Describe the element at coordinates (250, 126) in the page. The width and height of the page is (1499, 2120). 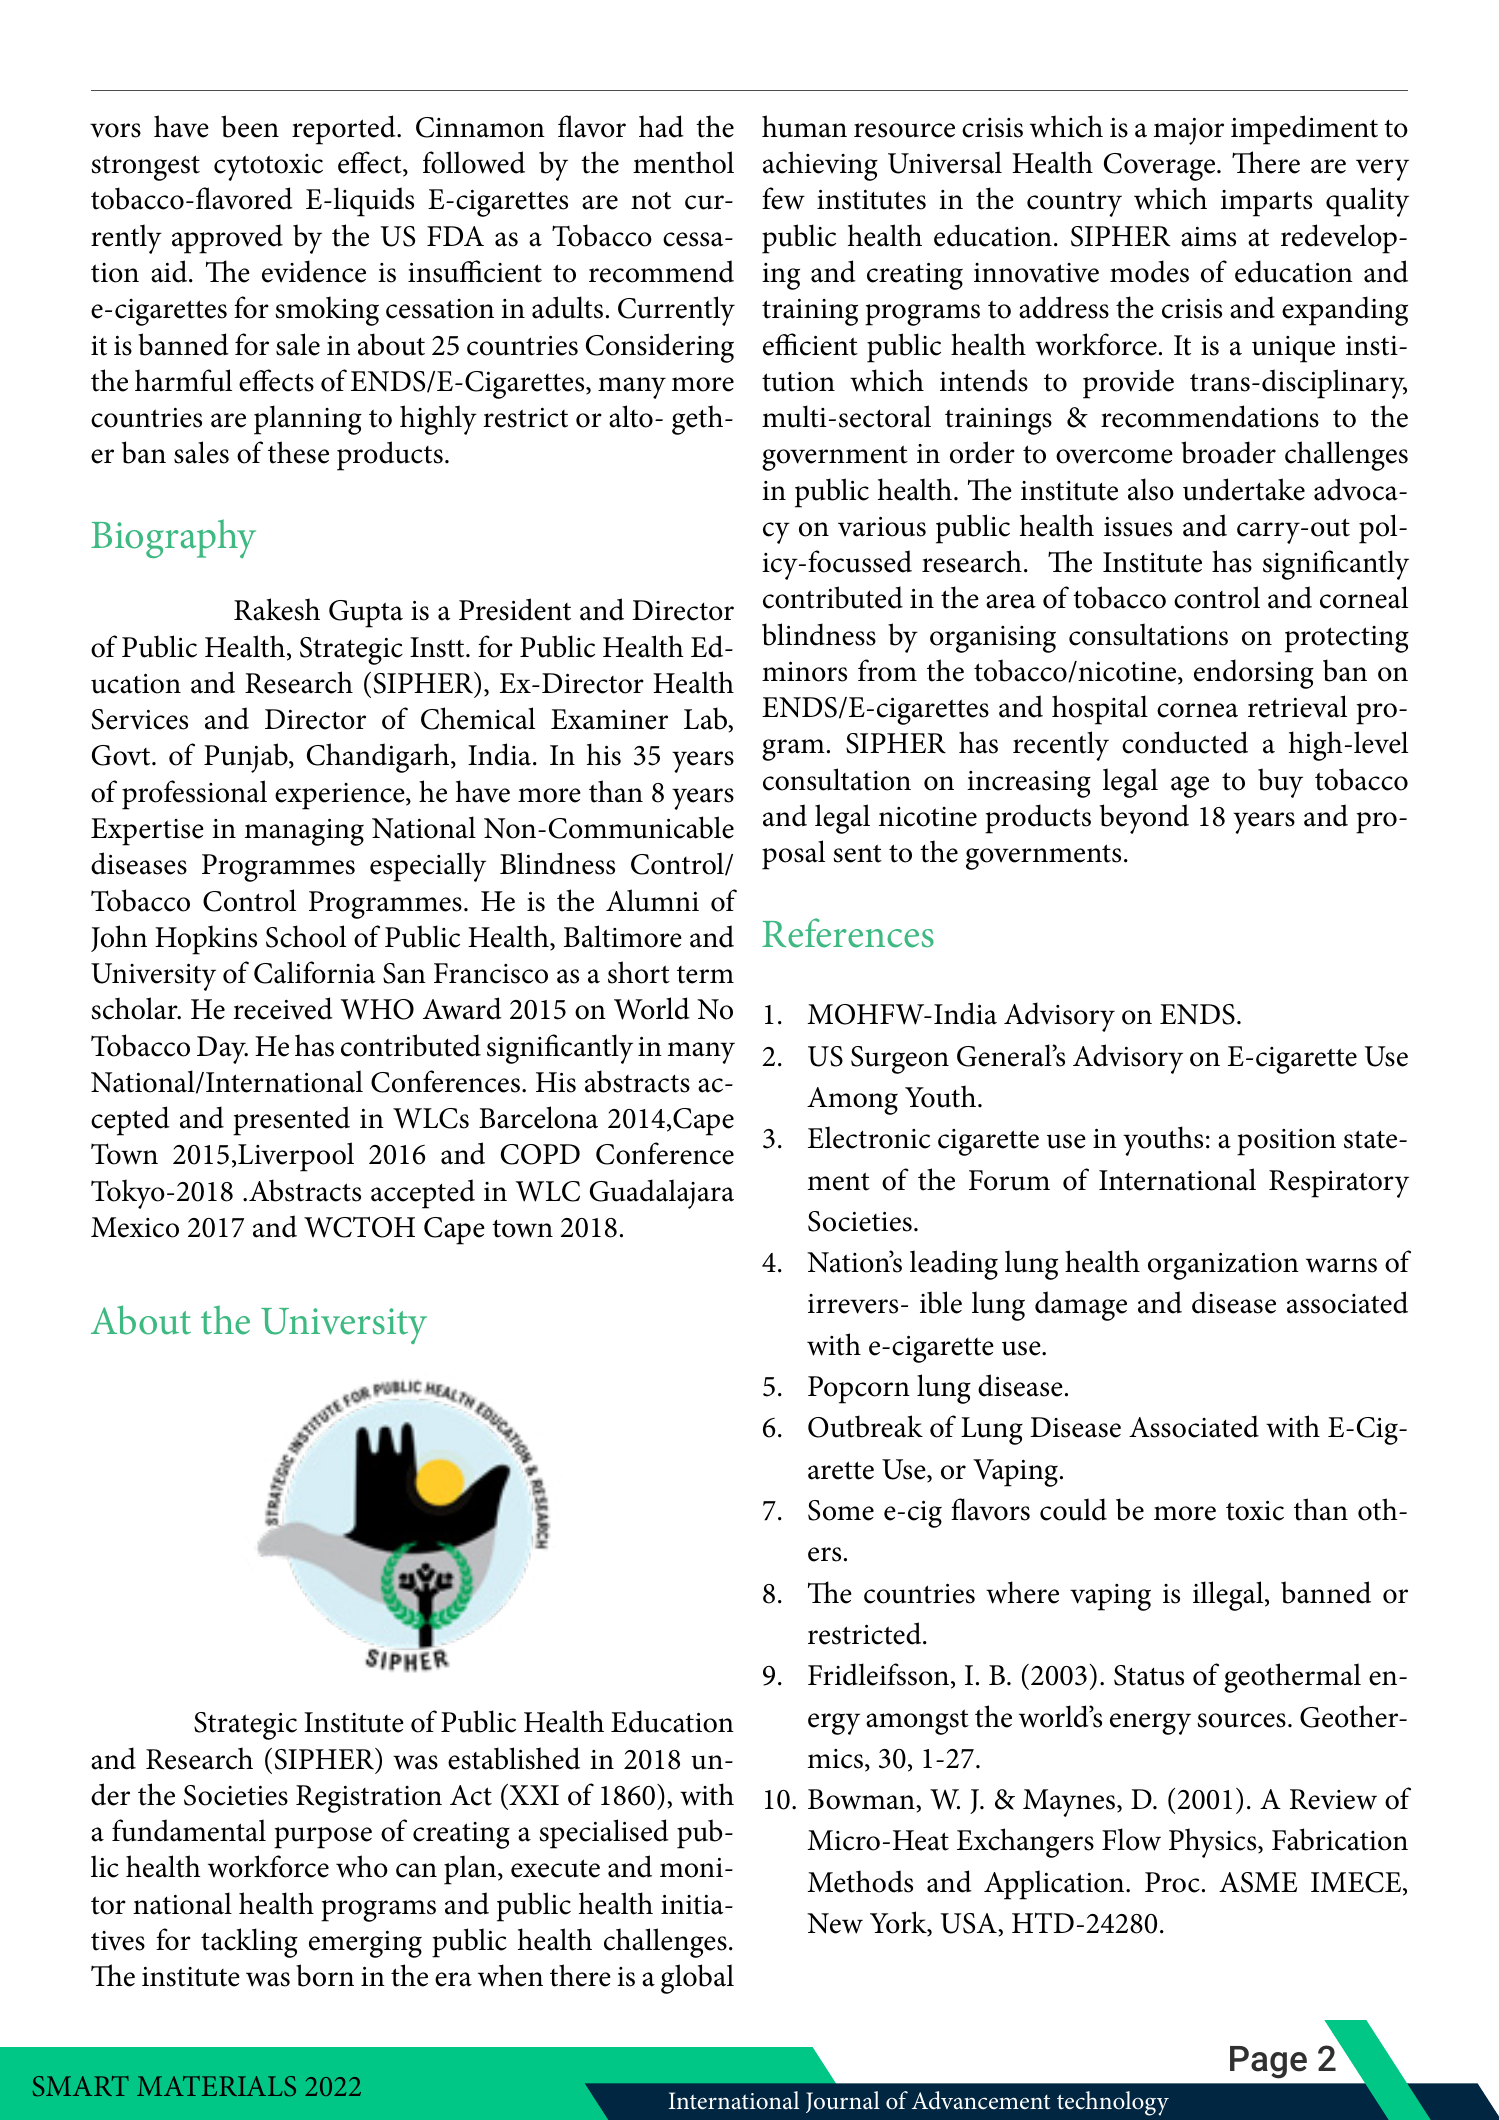
I see `been` at that location.
